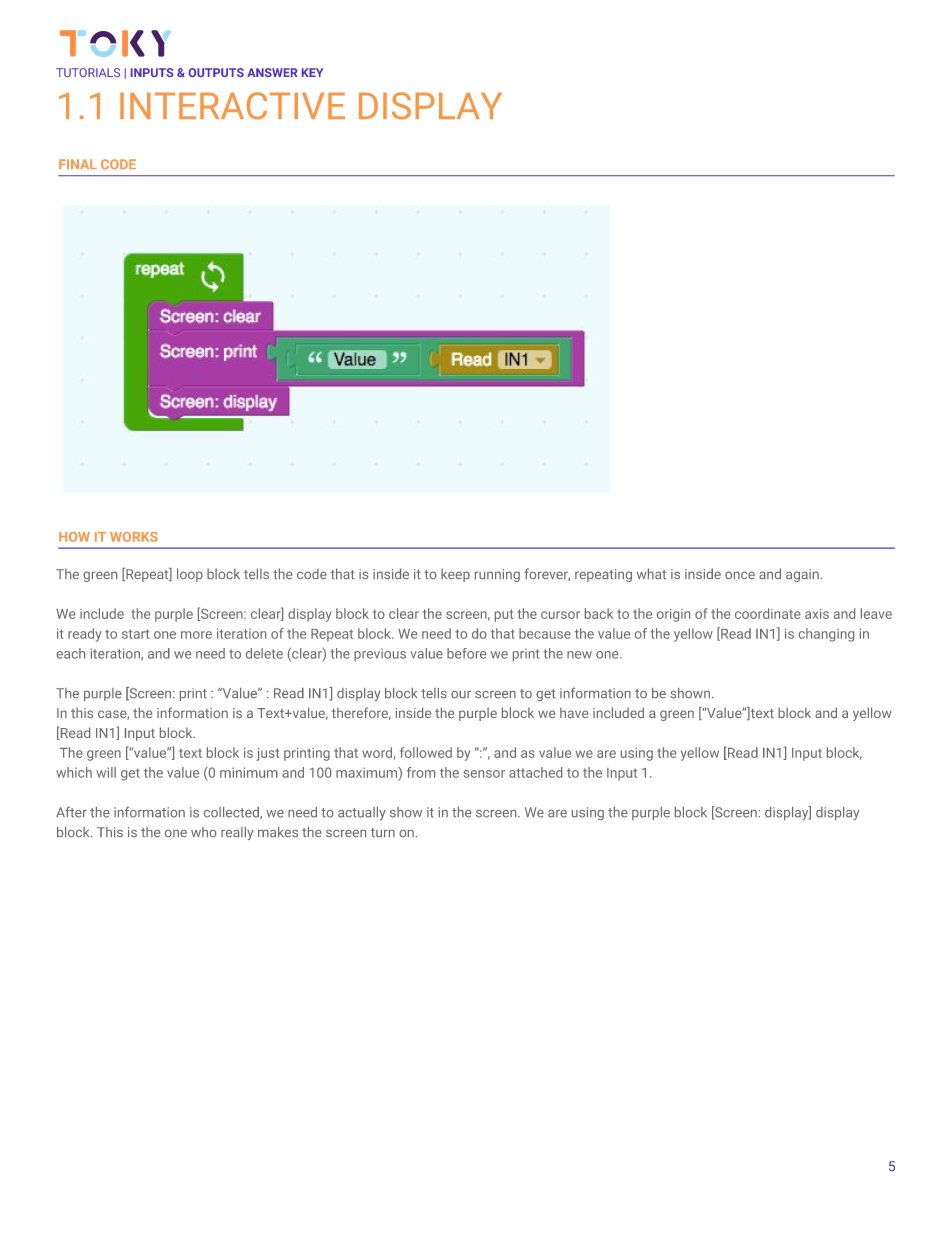  Describe the element at coordinates (312, 72) in the screenshot. I see `KEY` at that location.
